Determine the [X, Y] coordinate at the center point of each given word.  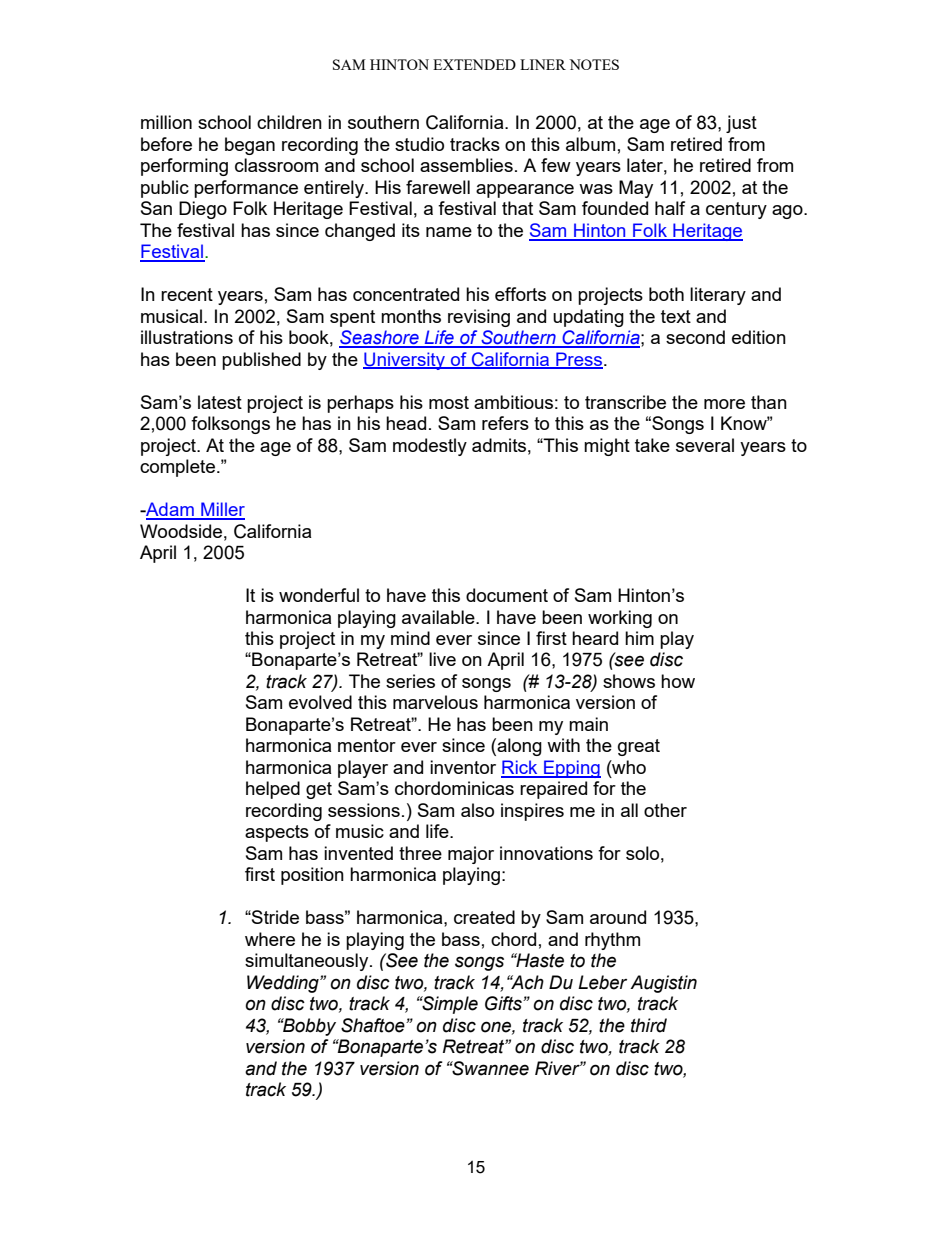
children [289, 122]
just [741, 124]
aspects [277, 833]
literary [718, 296]
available [439, 617]
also [477, 810]
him [639, 638]
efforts [520, 294]
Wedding [284, 984]
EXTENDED [474, 64]
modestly [430, 447]
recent [187, 294]
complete [177, 468]
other [665, 810]
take [652, 445]
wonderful [319, 595]
